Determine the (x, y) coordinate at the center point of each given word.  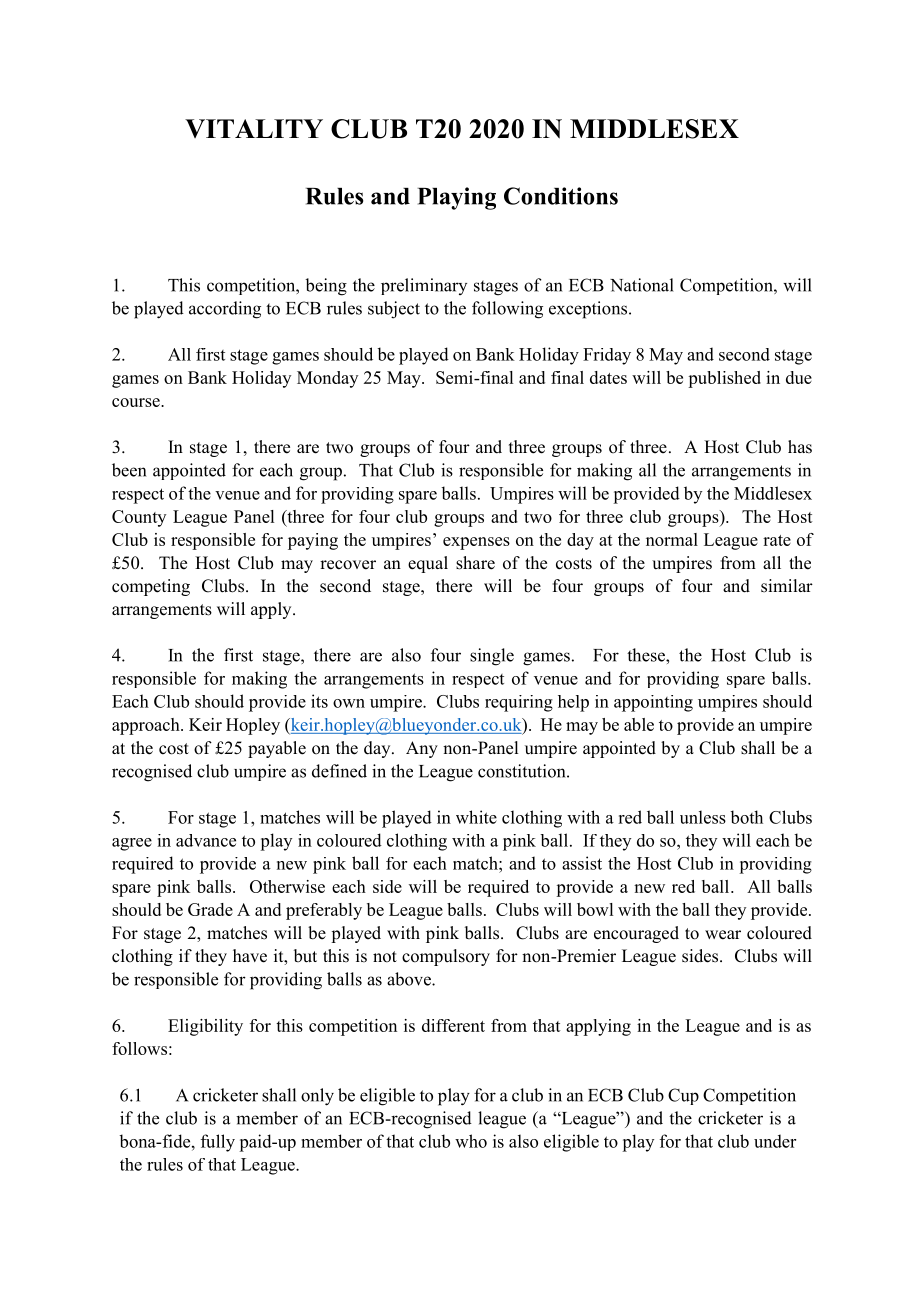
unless (703, 817)
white (476, 817)
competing (151, 587)
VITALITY (254, 128)
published (724, 379)
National (642, 285)
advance (206, 840)
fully (218, 1143)
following (507, 310)
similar (787, 586)
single (492, 657)
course (137, 402)
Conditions (561, 196)
